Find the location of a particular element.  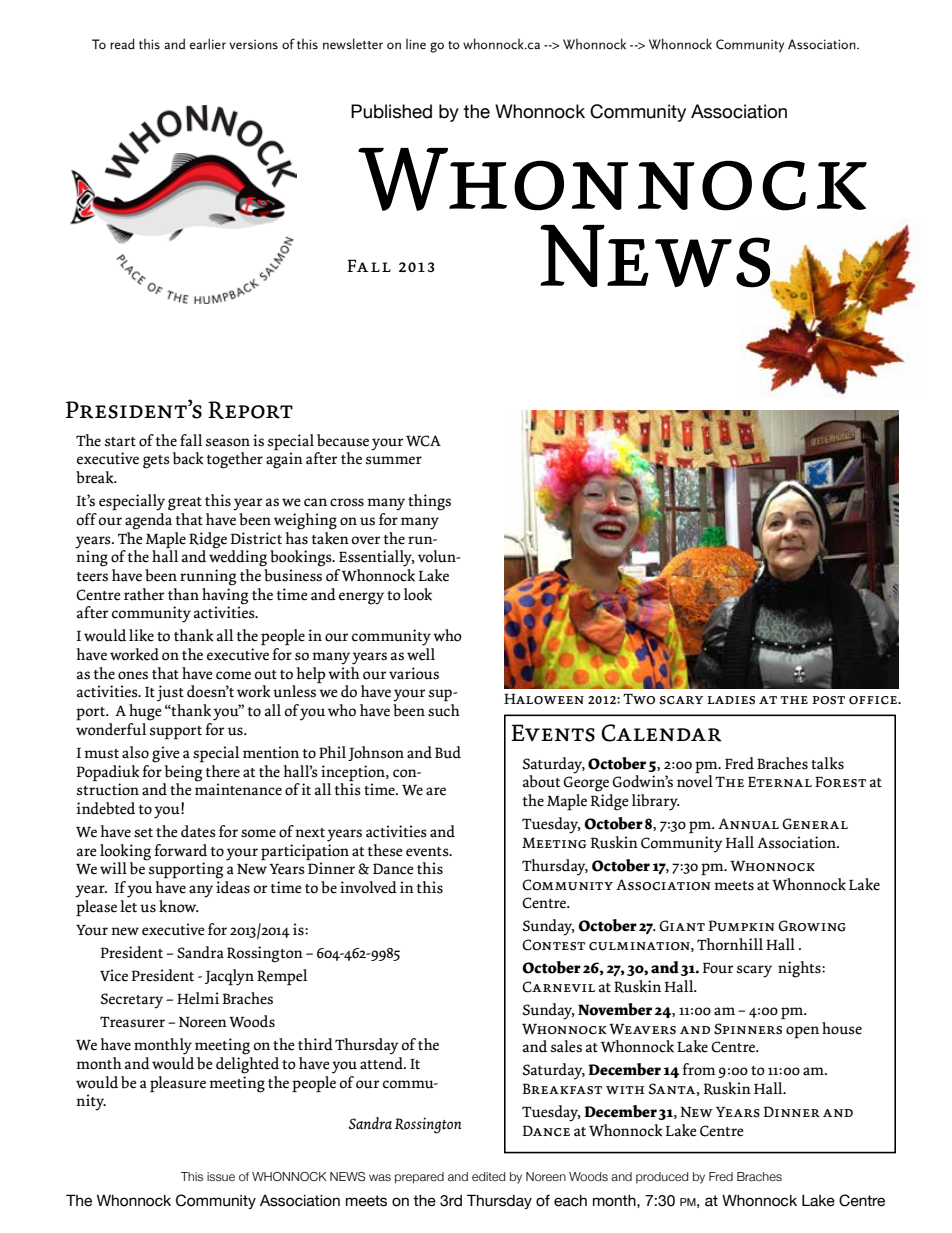

Thornhill is located at coordinates (730, 944).
